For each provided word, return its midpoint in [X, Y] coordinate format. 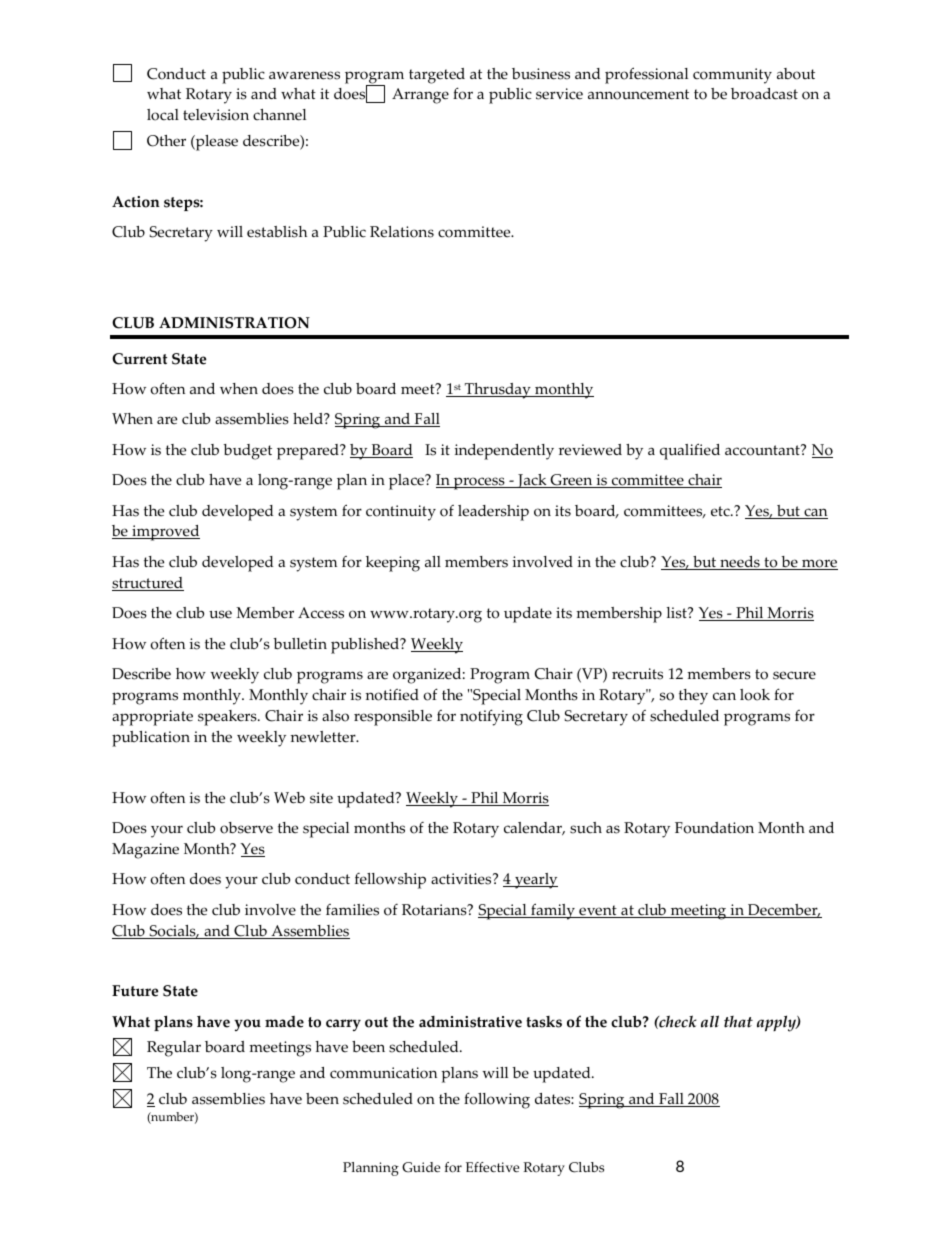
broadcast [764, 94]
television [216, 115]
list [677, 613]
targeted [437, 76]
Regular [174, 1049]
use [220, 614]
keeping [393, 564]
